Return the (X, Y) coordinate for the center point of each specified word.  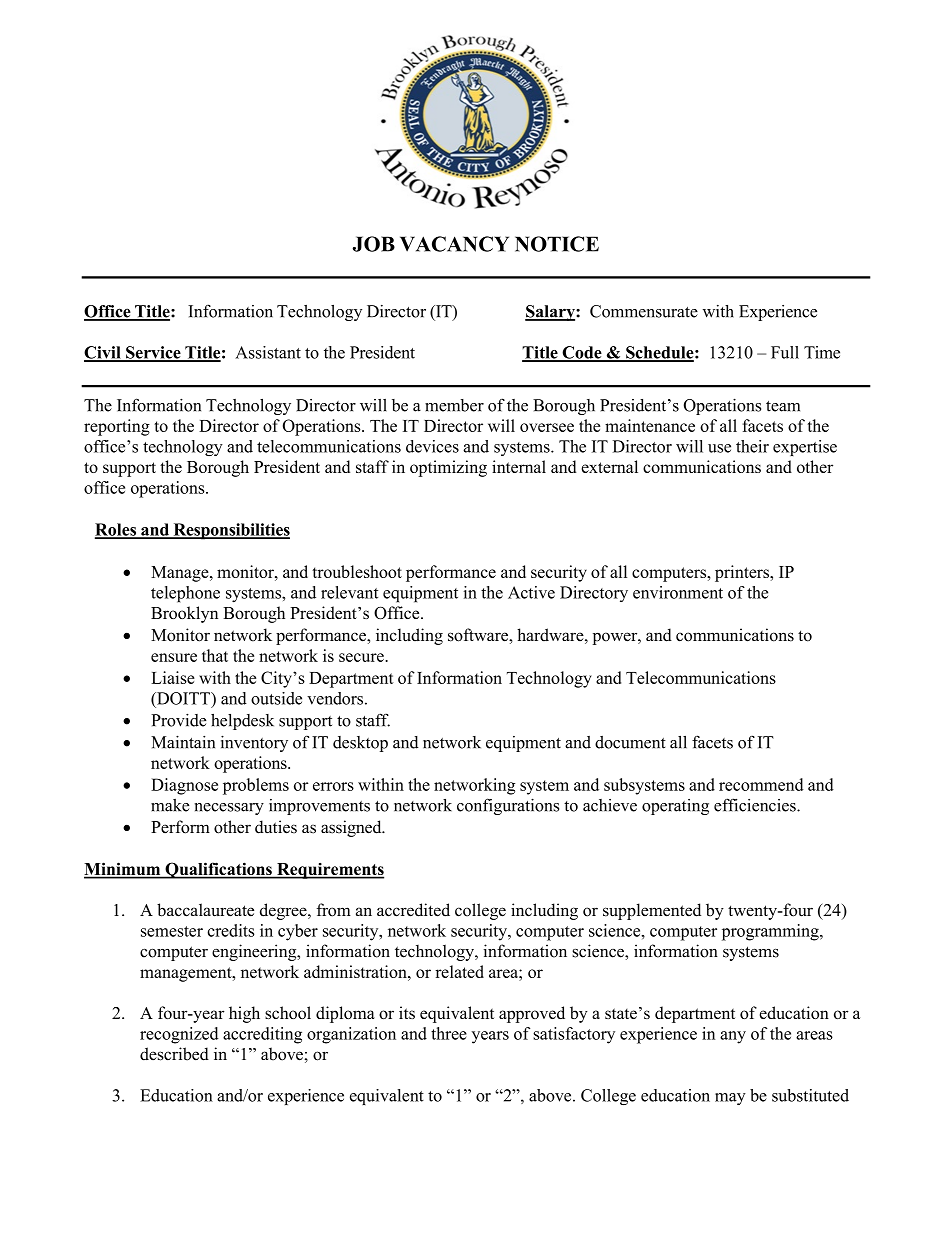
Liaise (173, 677)
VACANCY (454, 244)
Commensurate (644, 311)
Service (153, 353)
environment (678, 592)
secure (362, 657)
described (174, 1054)
